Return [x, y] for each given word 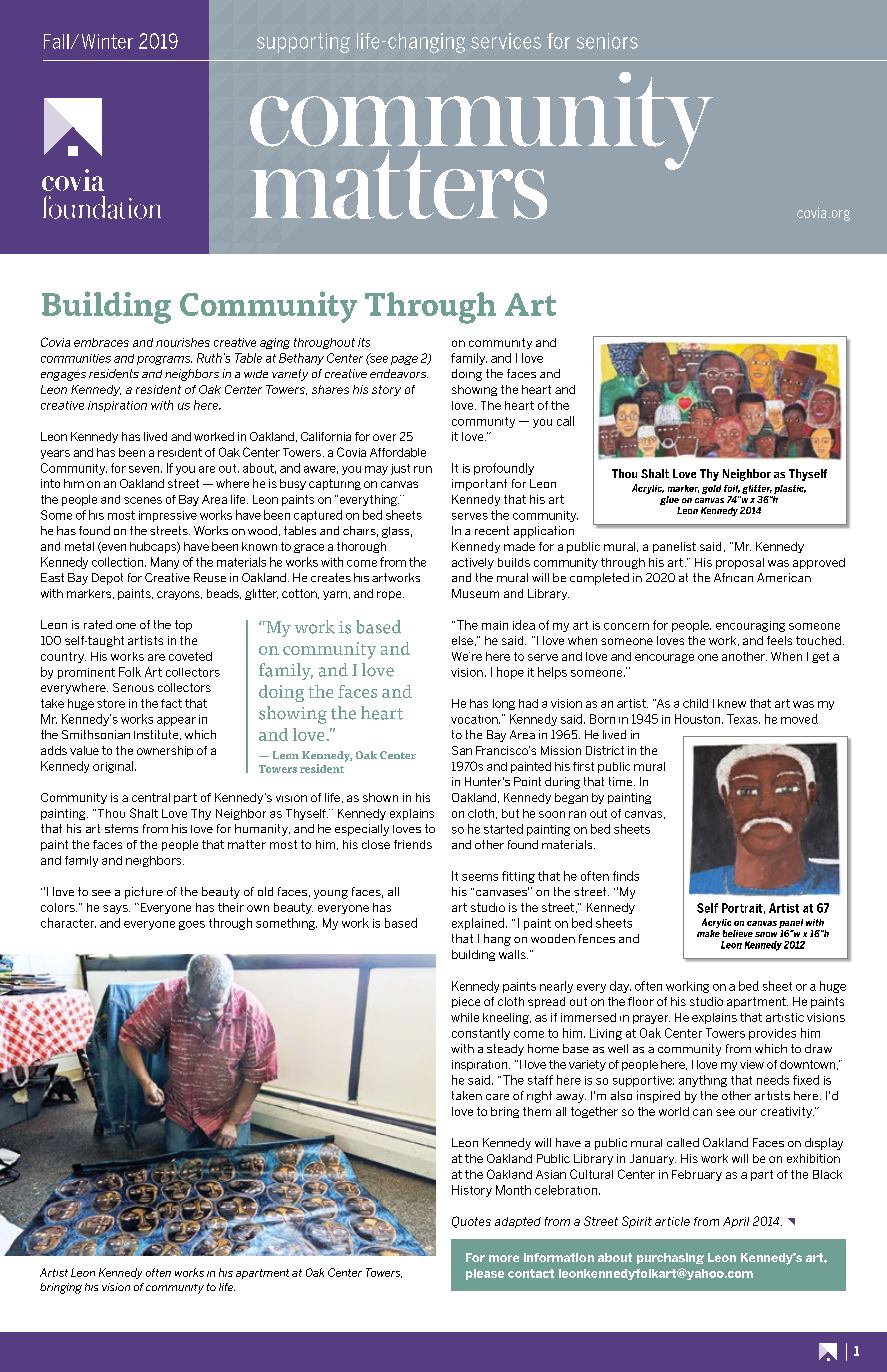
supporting [303, 43]
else [462, 640]
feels [779, 640]
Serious [133, 687]
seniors [607, 41]
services [506, 41]
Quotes [471, 1222]
